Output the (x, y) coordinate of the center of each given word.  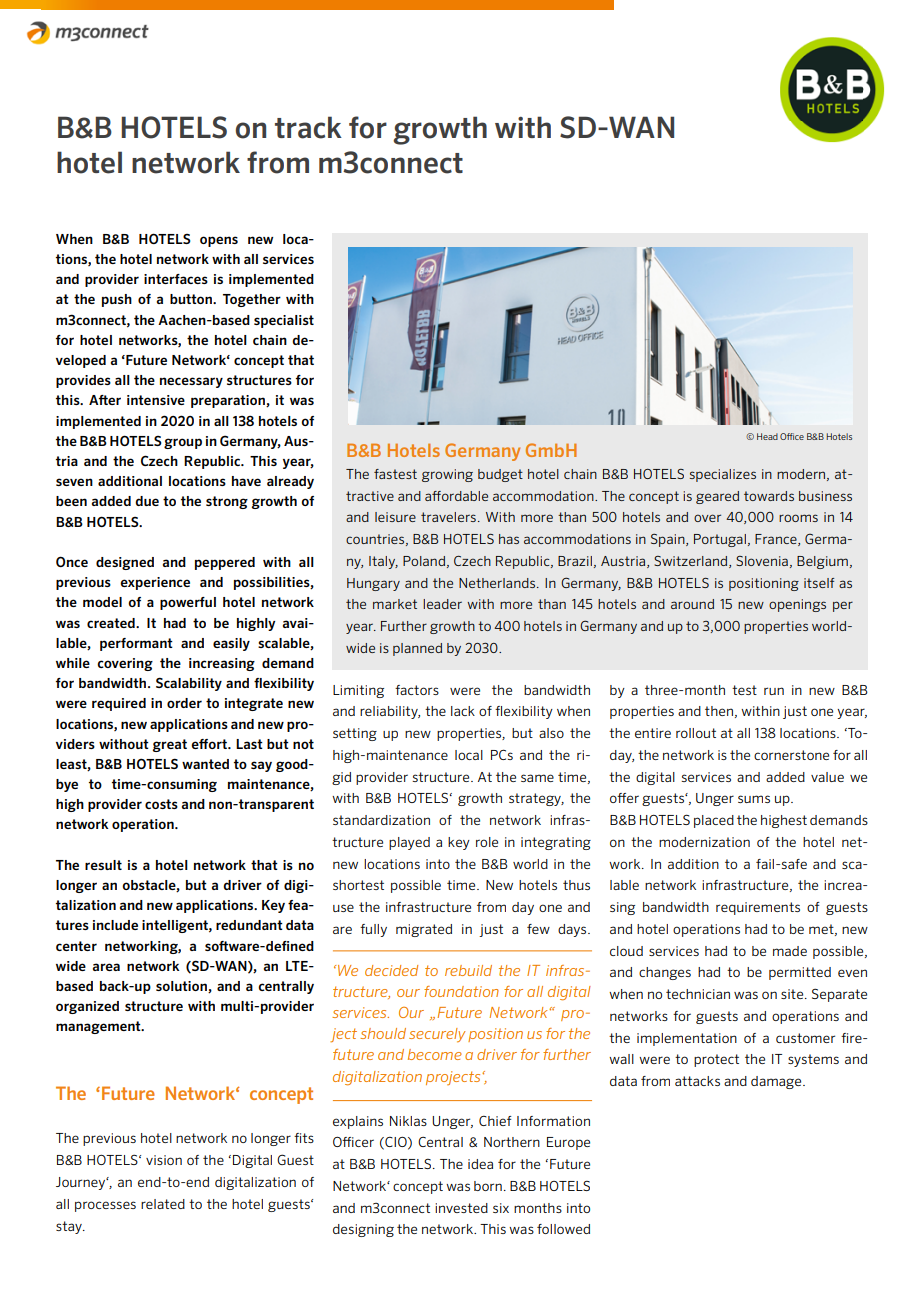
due (147, 501)
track (308, 127)
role (487, 842)
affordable (456, 496)
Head (767, 436)
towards (769, 496)
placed (714, 821)
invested (461, 1208)
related (163, 1204)
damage (777, 1082)
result (103, 865)
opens (219, 241)
